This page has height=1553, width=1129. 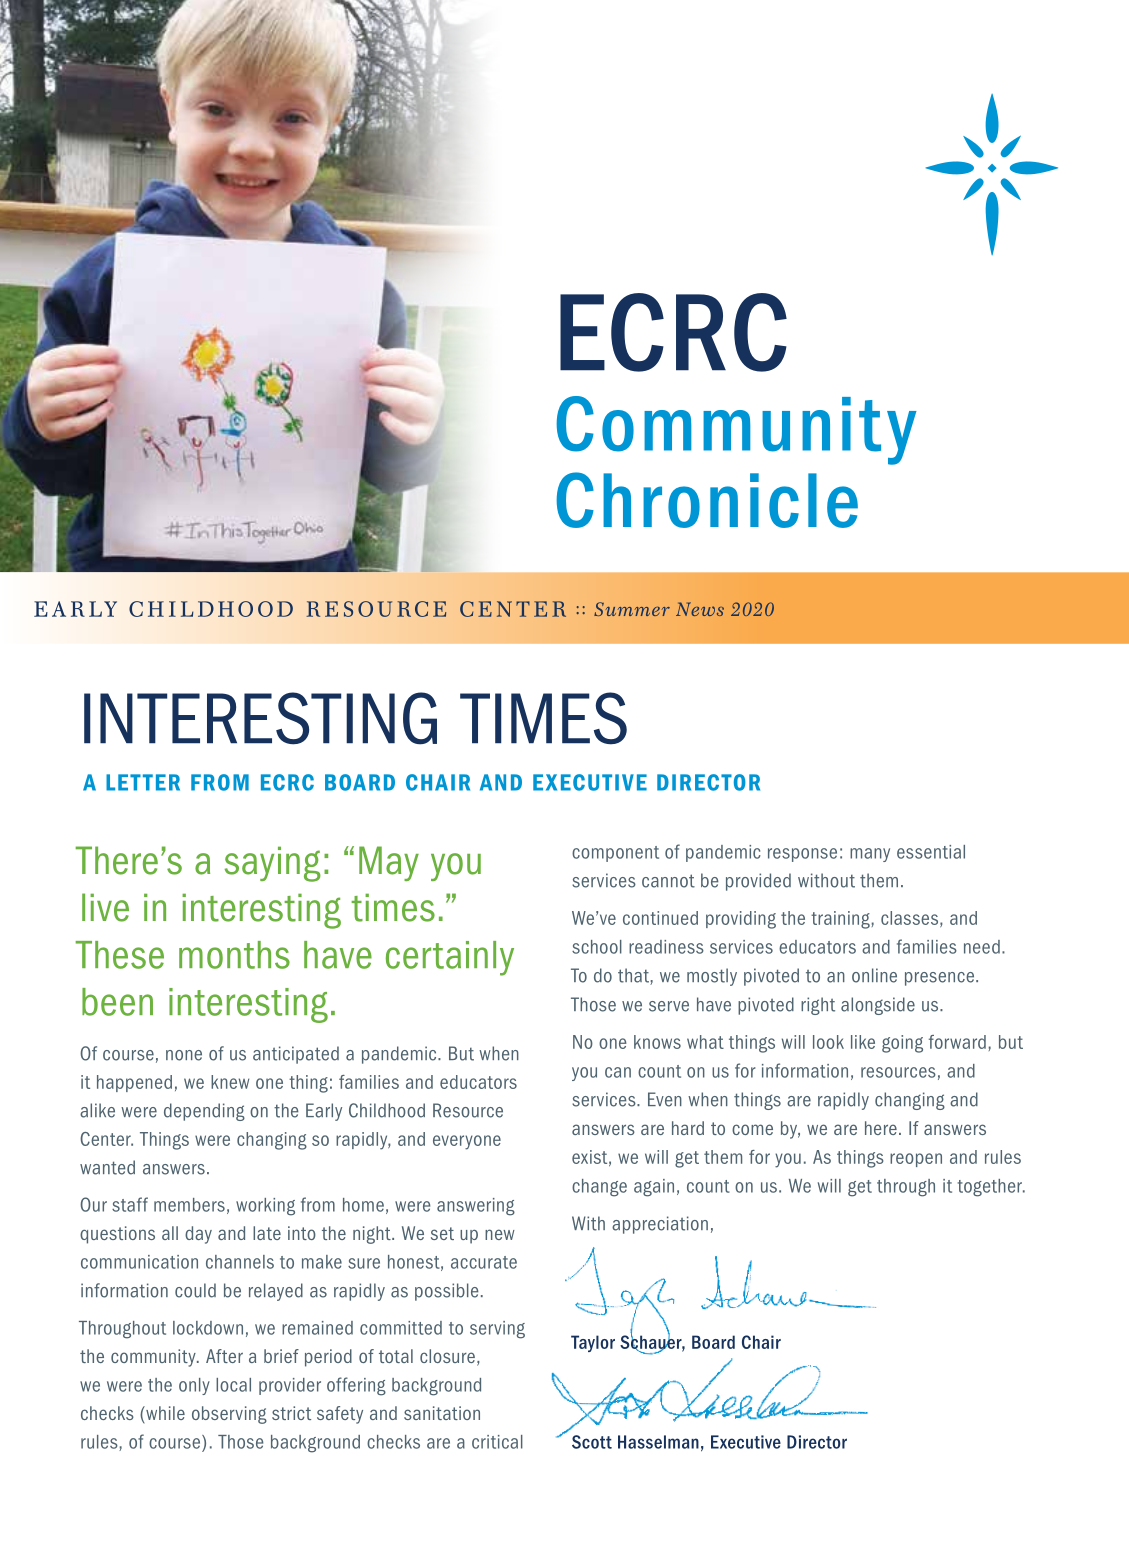 I want to click on while, so click(x=164, y=1413).
